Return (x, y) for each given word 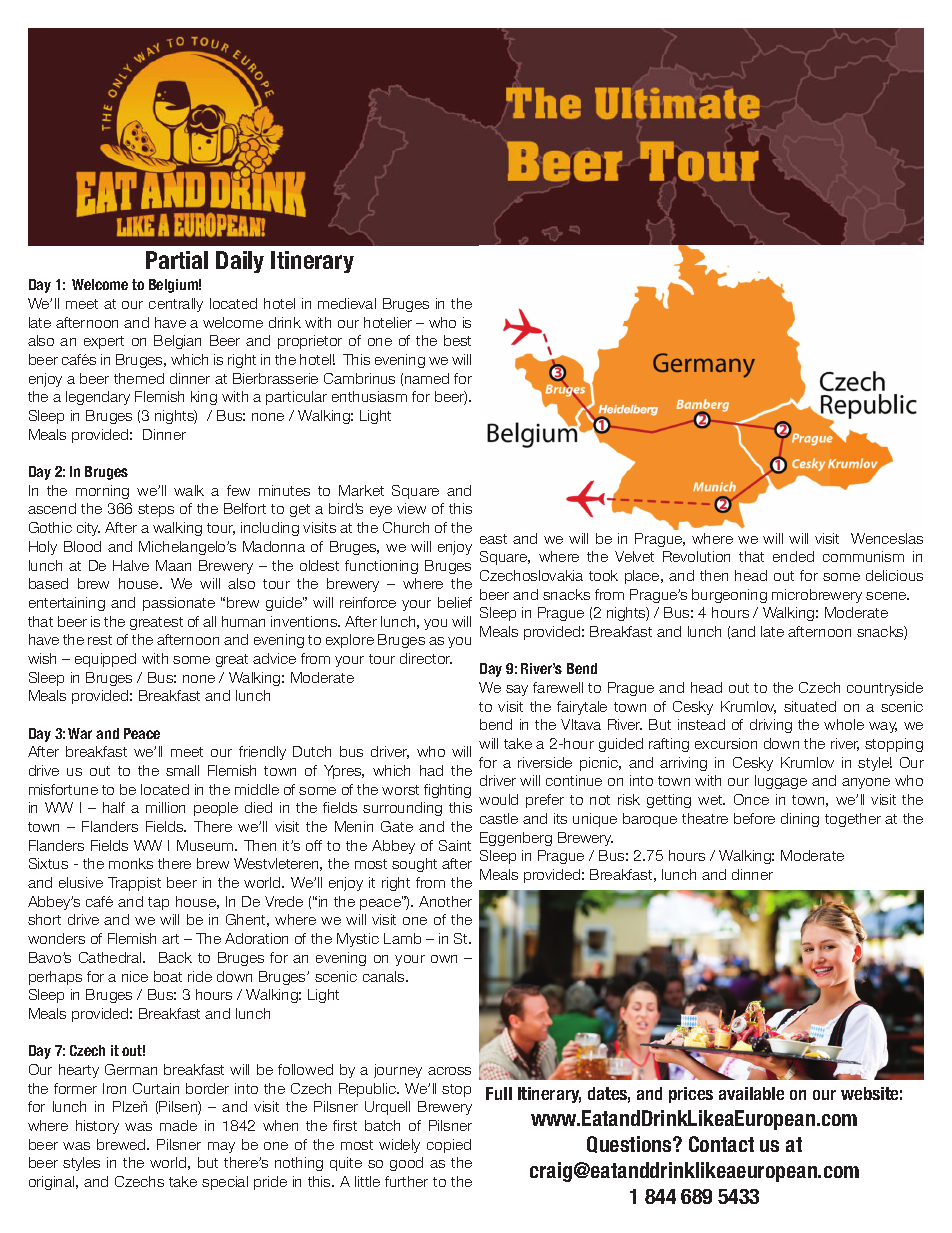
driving (771, 726)
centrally (176, 305)
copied (449, 1146)
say (517, 690)
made (178, 1125)
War (80, 733)
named (427, 378)
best (457, 340)
